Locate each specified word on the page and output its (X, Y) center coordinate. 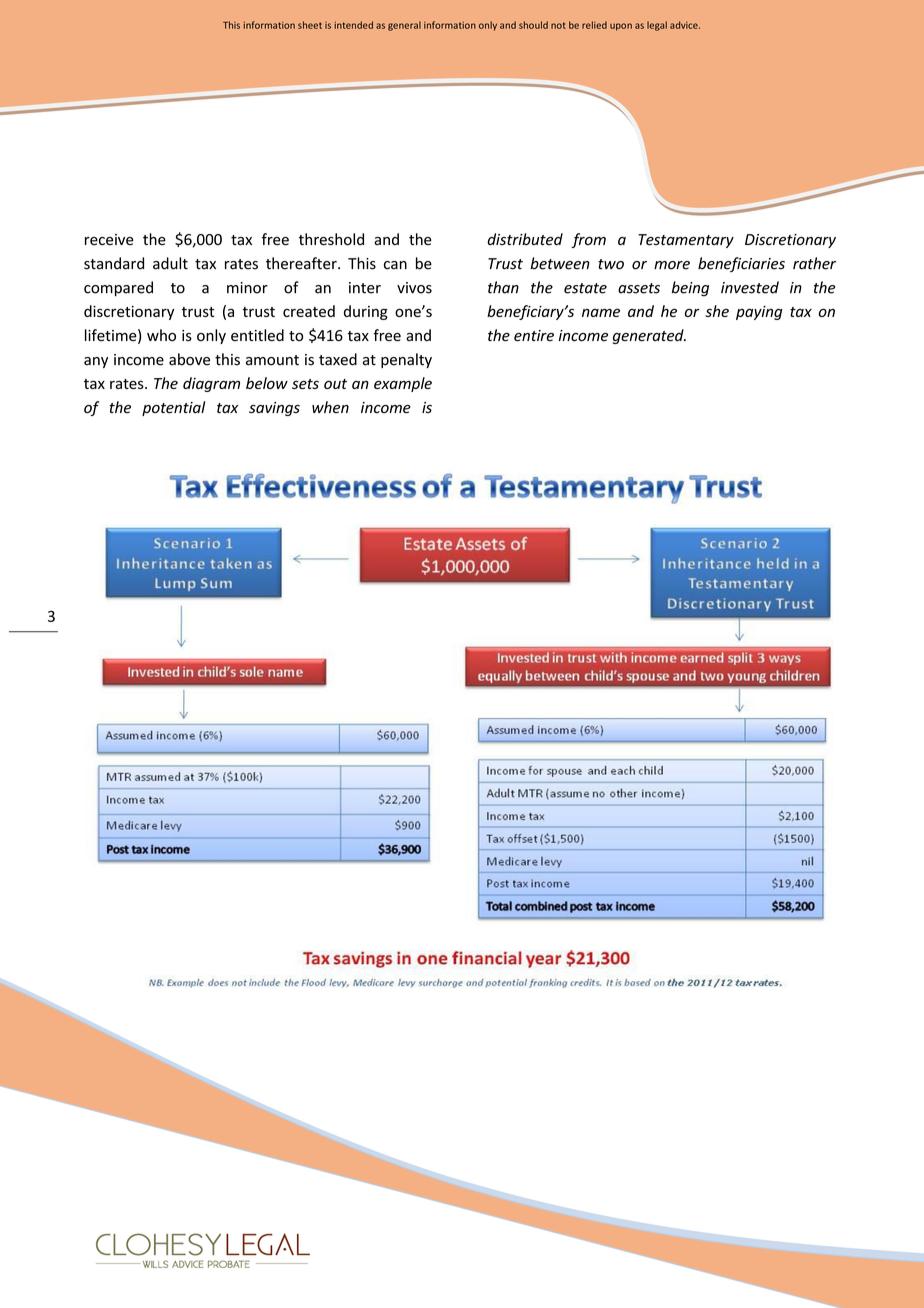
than (503, 287)
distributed (525, 239)
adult (170, 263)
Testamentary (686, 241)
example (403, 384)
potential (173, 408)
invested (750, 287)
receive (109, 240)
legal (657, 26)
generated (649, 336)
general (404, 26)
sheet (310, 25)
